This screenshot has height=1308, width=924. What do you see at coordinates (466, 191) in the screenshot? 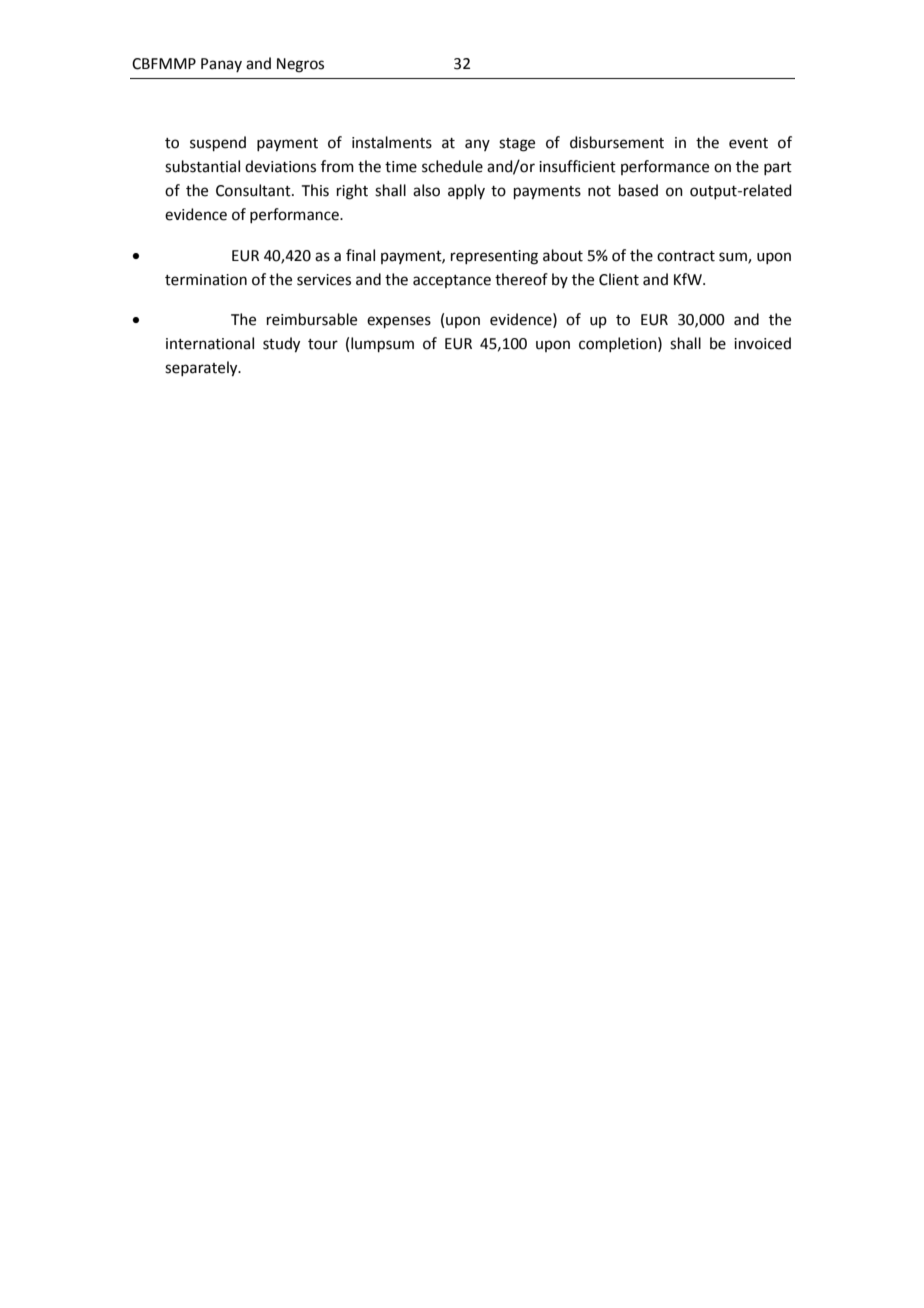
I see `apply` at bounding box center [466, 191].
